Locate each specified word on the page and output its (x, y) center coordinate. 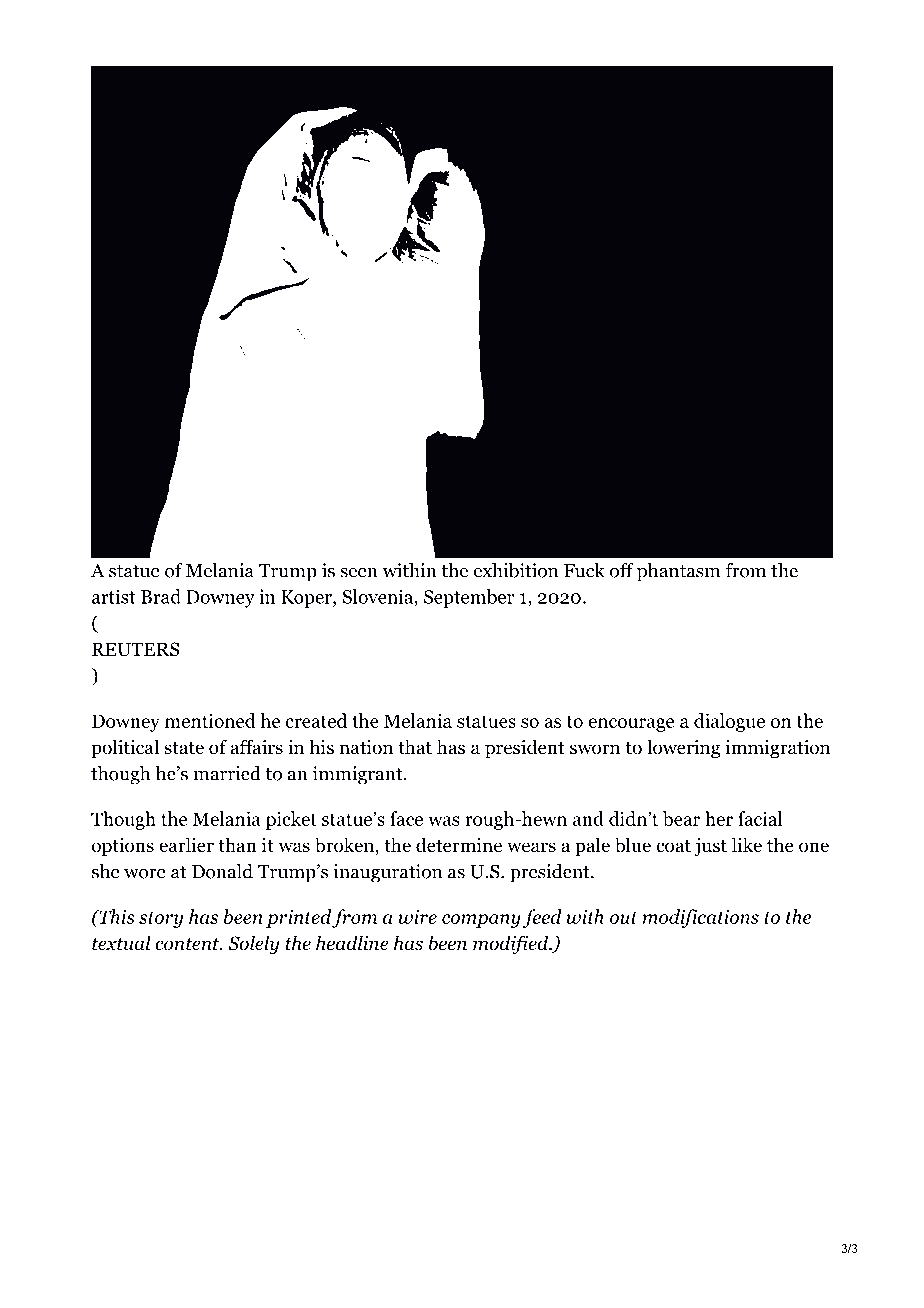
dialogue (729, 722)
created (316, 720)
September (469, 598)
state (184, 748)
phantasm (678, 572)
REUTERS (135, 649)
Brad (161, 596)
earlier (186, 845)
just (710, 847)
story (161, 920)
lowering (683, 748)
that (415, 747)
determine (459, 845)
